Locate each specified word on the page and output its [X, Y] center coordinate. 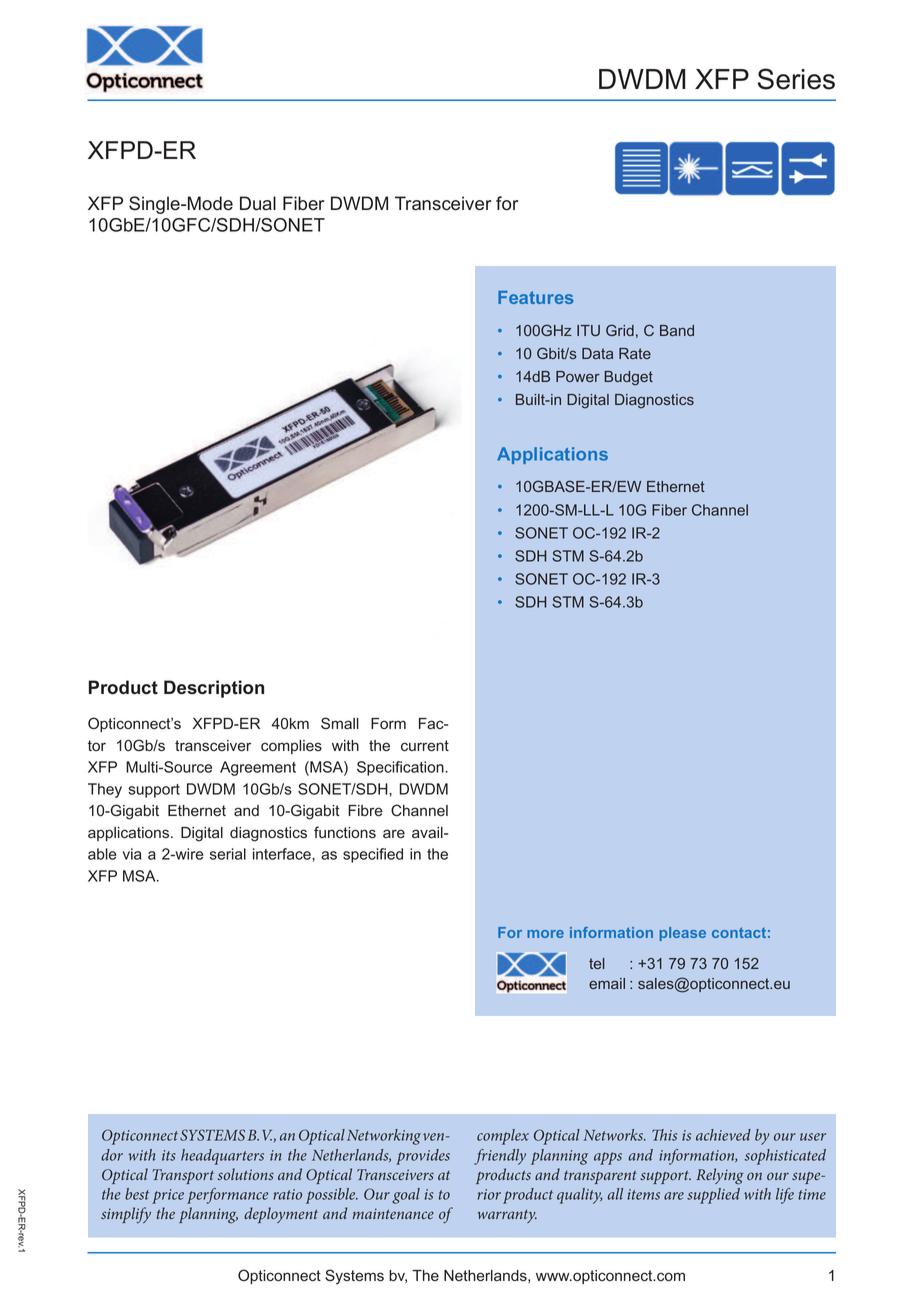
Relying [720, 1176]
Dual [258, 203]
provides [423, 1157]
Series [796, 79]
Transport [183, 1176]
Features [535, 297]
